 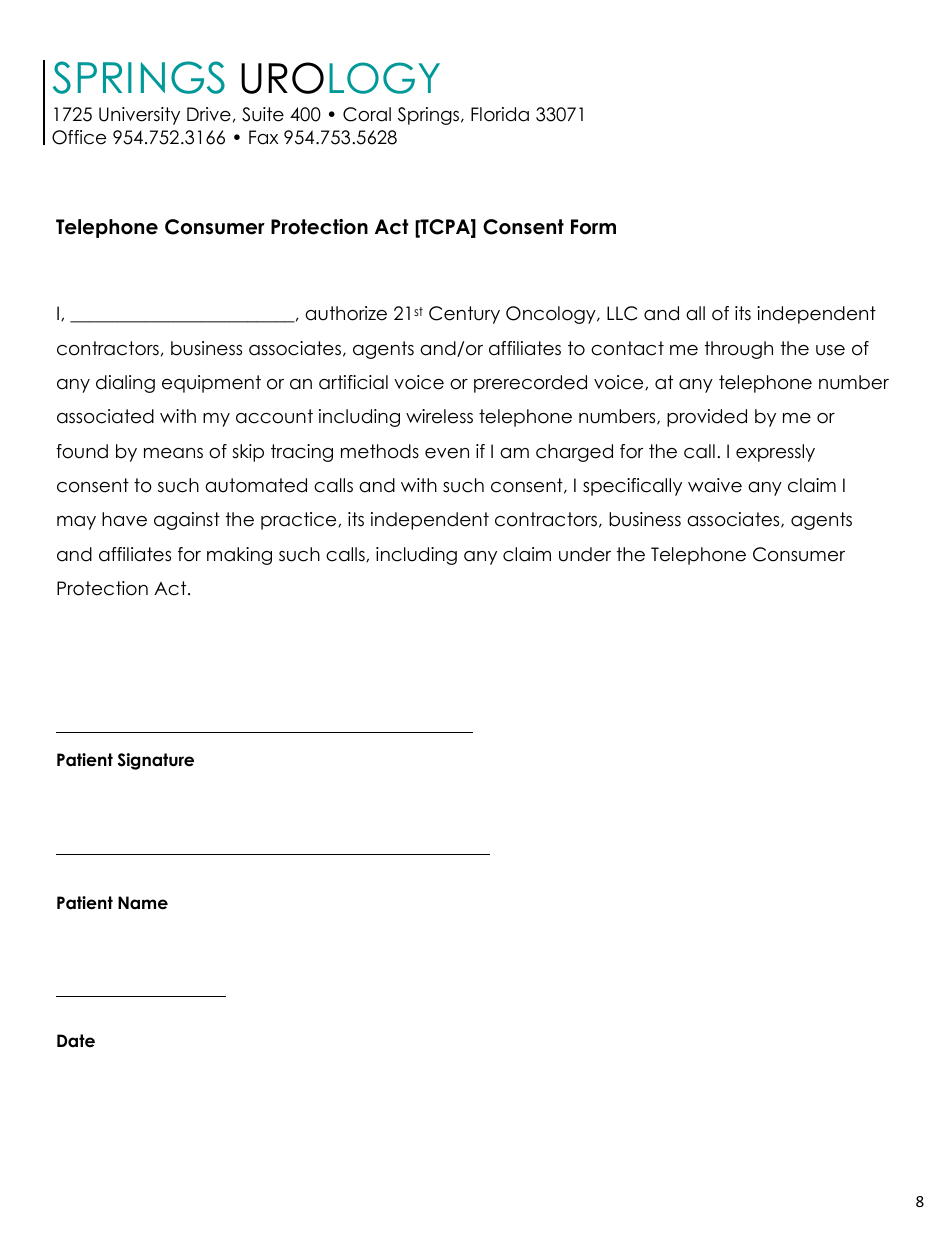 What do you see at coordinates (187, 521) in the image?
I see `against` at bounding box center [187, 521].
